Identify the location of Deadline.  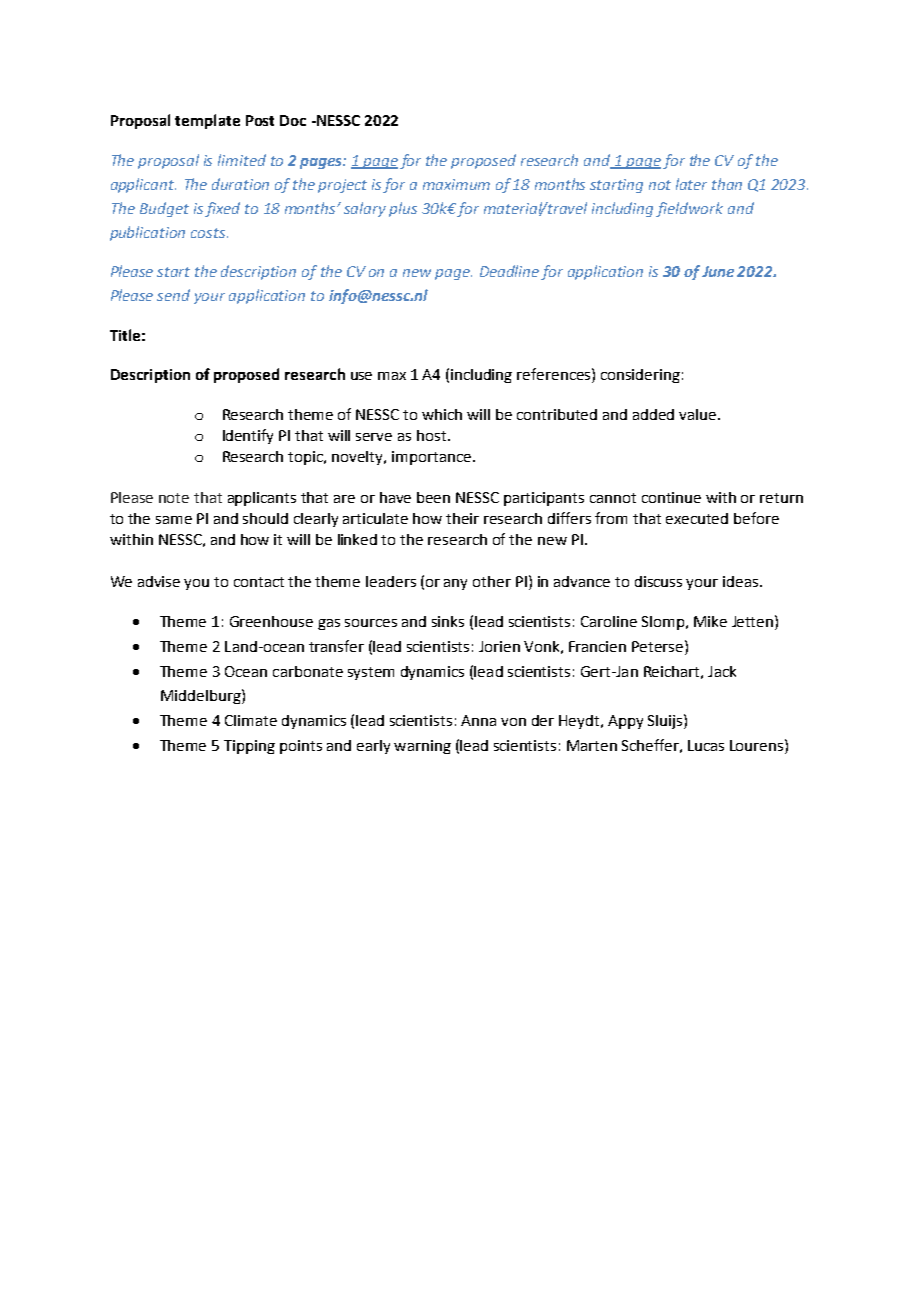
(509, 271).
